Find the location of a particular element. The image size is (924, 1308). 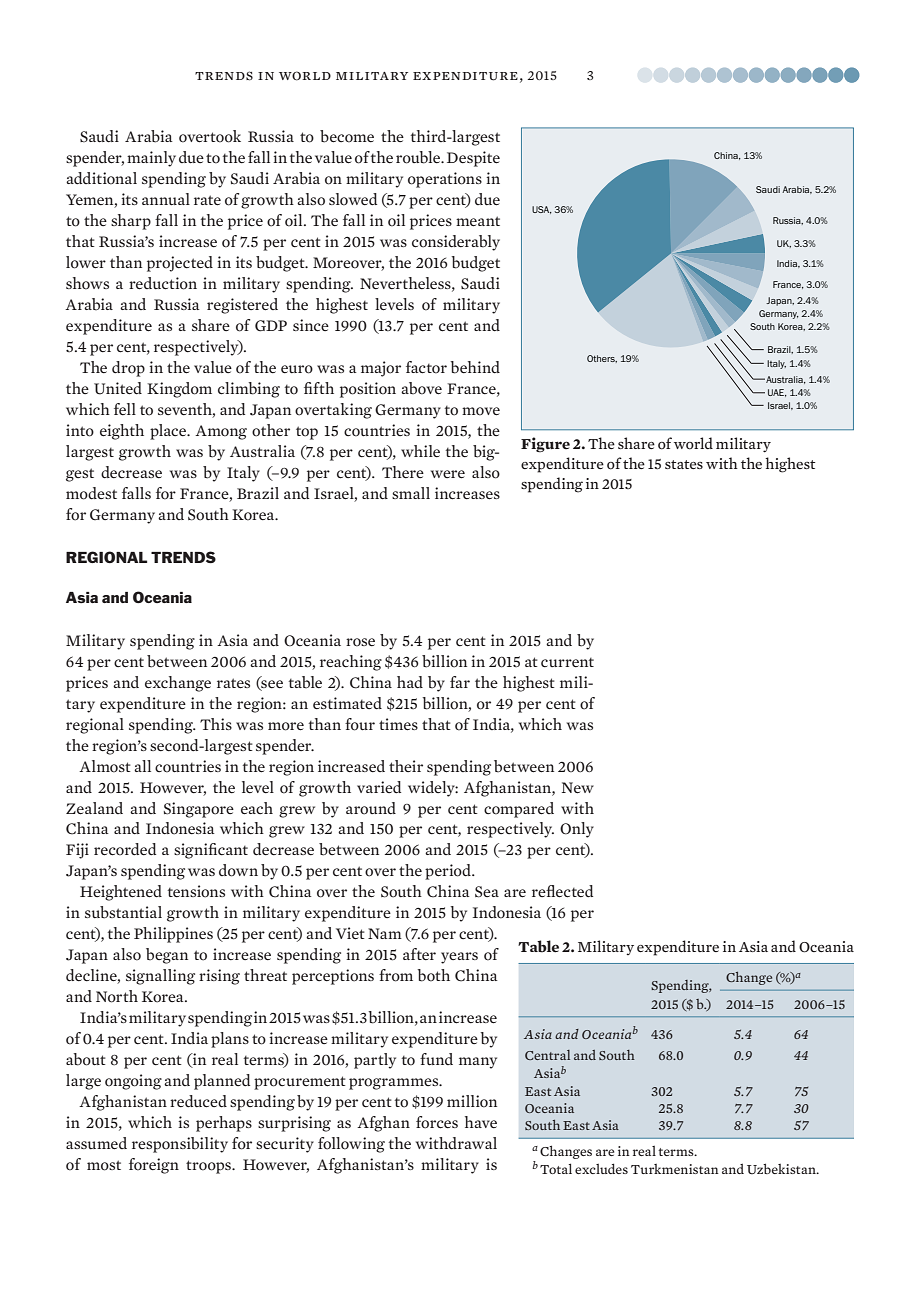

had is located at coordinates (410, 682).
